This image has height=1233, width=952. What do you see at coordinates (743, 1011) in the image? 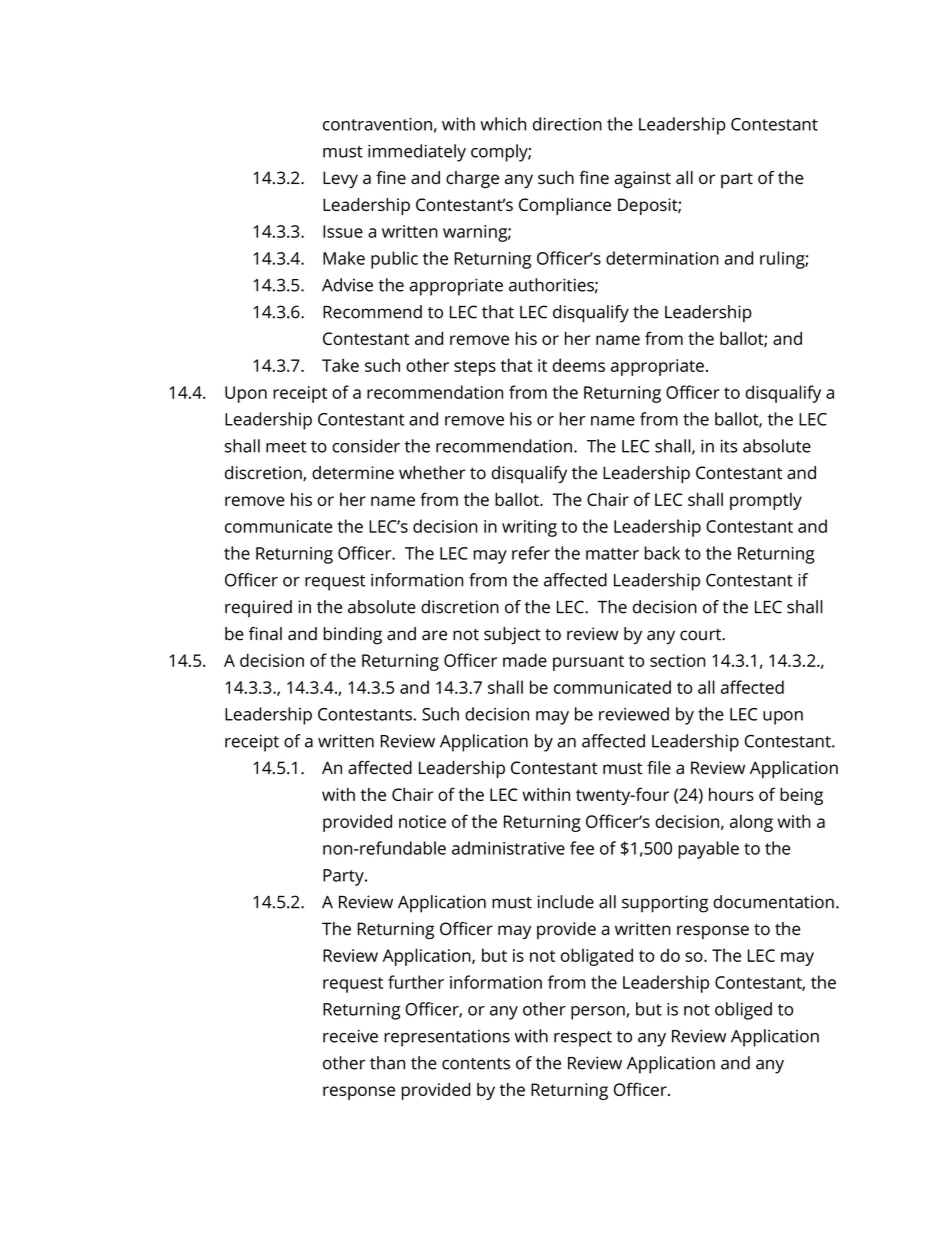
I see `obliged` at bounding box center [743, 1011].
